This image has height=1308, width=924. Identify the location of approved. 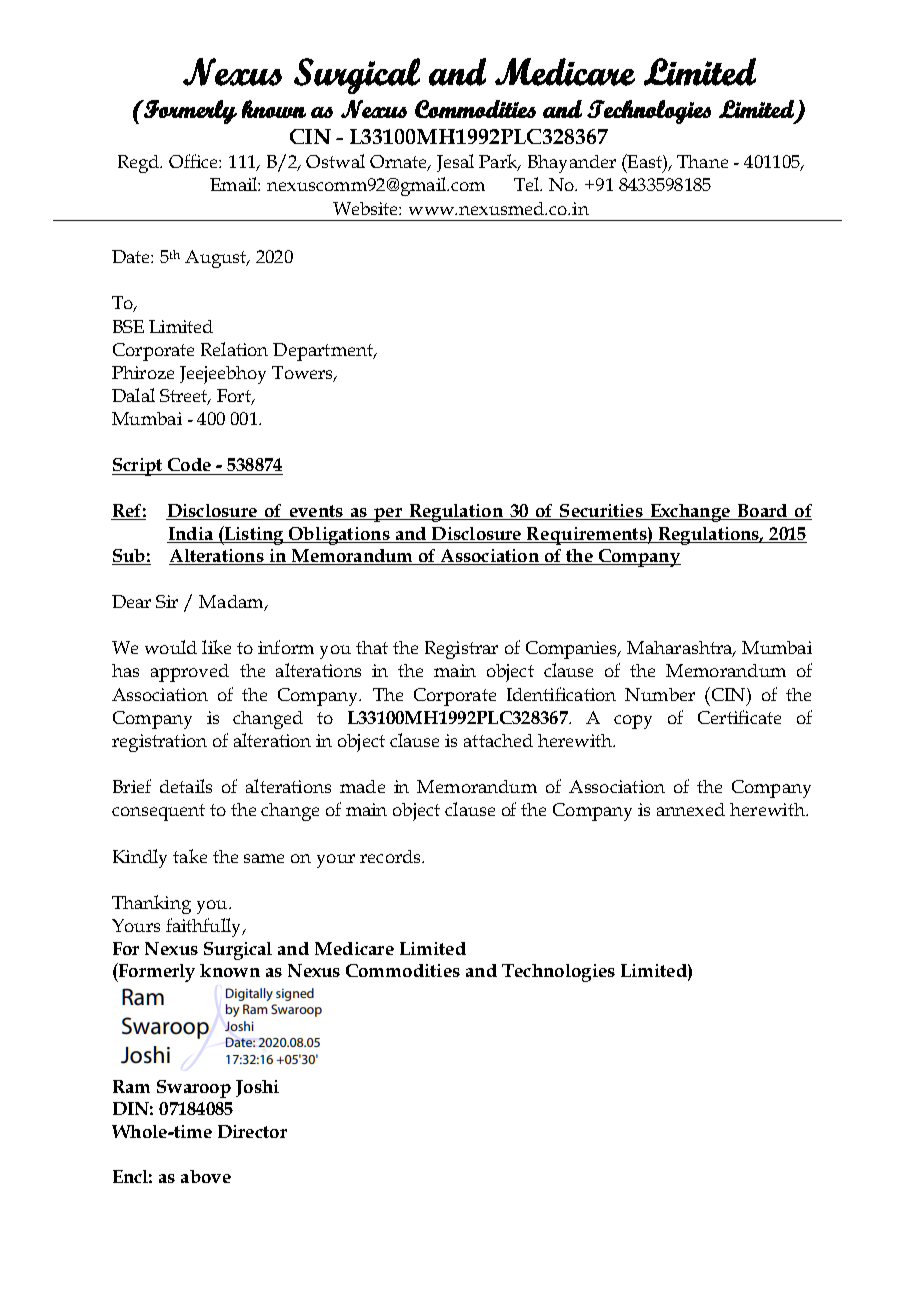
(190, 673).
